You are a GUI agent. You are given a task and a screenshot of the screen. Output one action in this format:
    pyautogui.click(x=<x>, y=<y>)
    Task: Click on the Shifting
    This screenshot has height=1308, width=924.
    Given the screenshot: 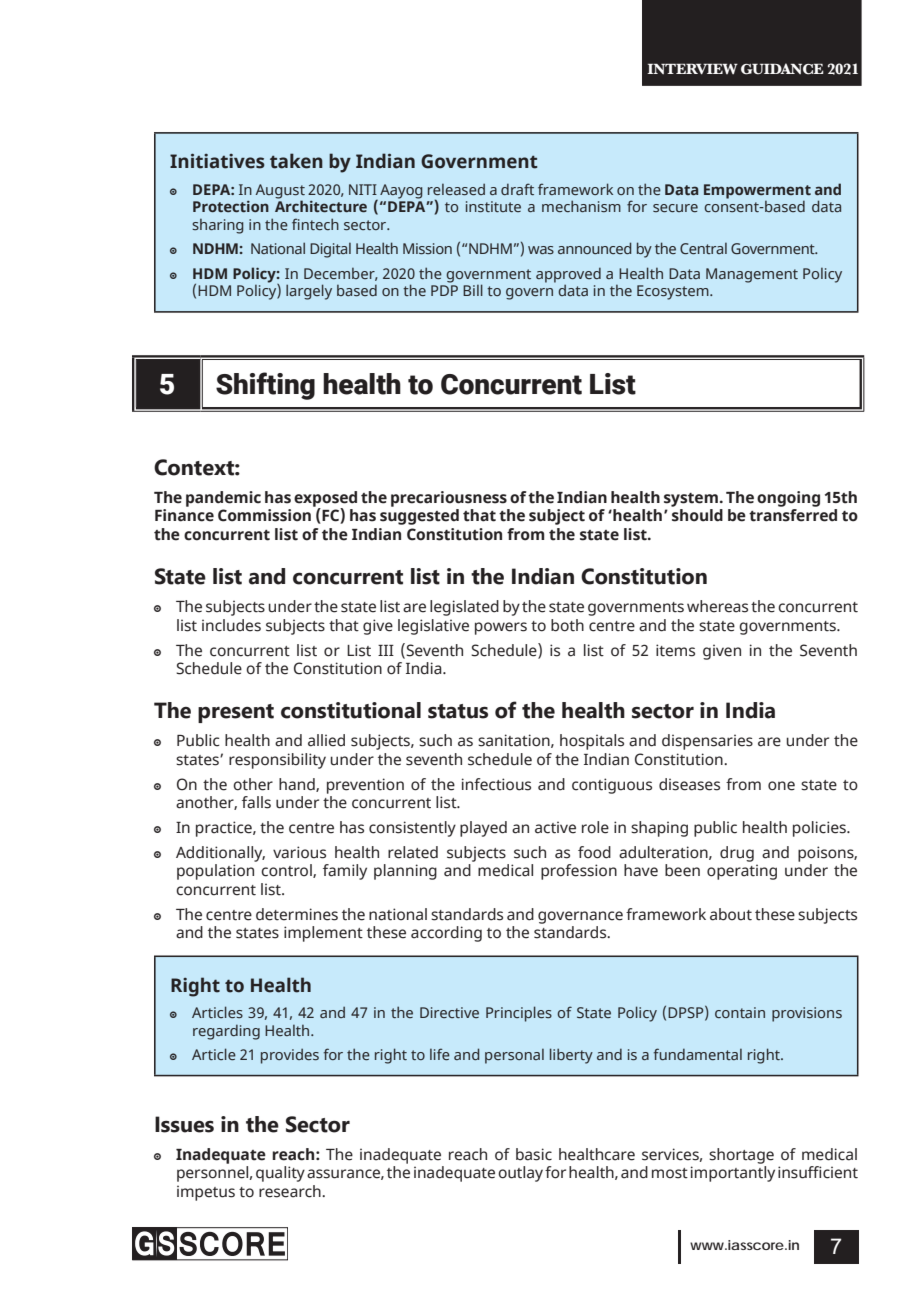 What is the action you would take?
    pyautogui.click(x=265, y=386)
